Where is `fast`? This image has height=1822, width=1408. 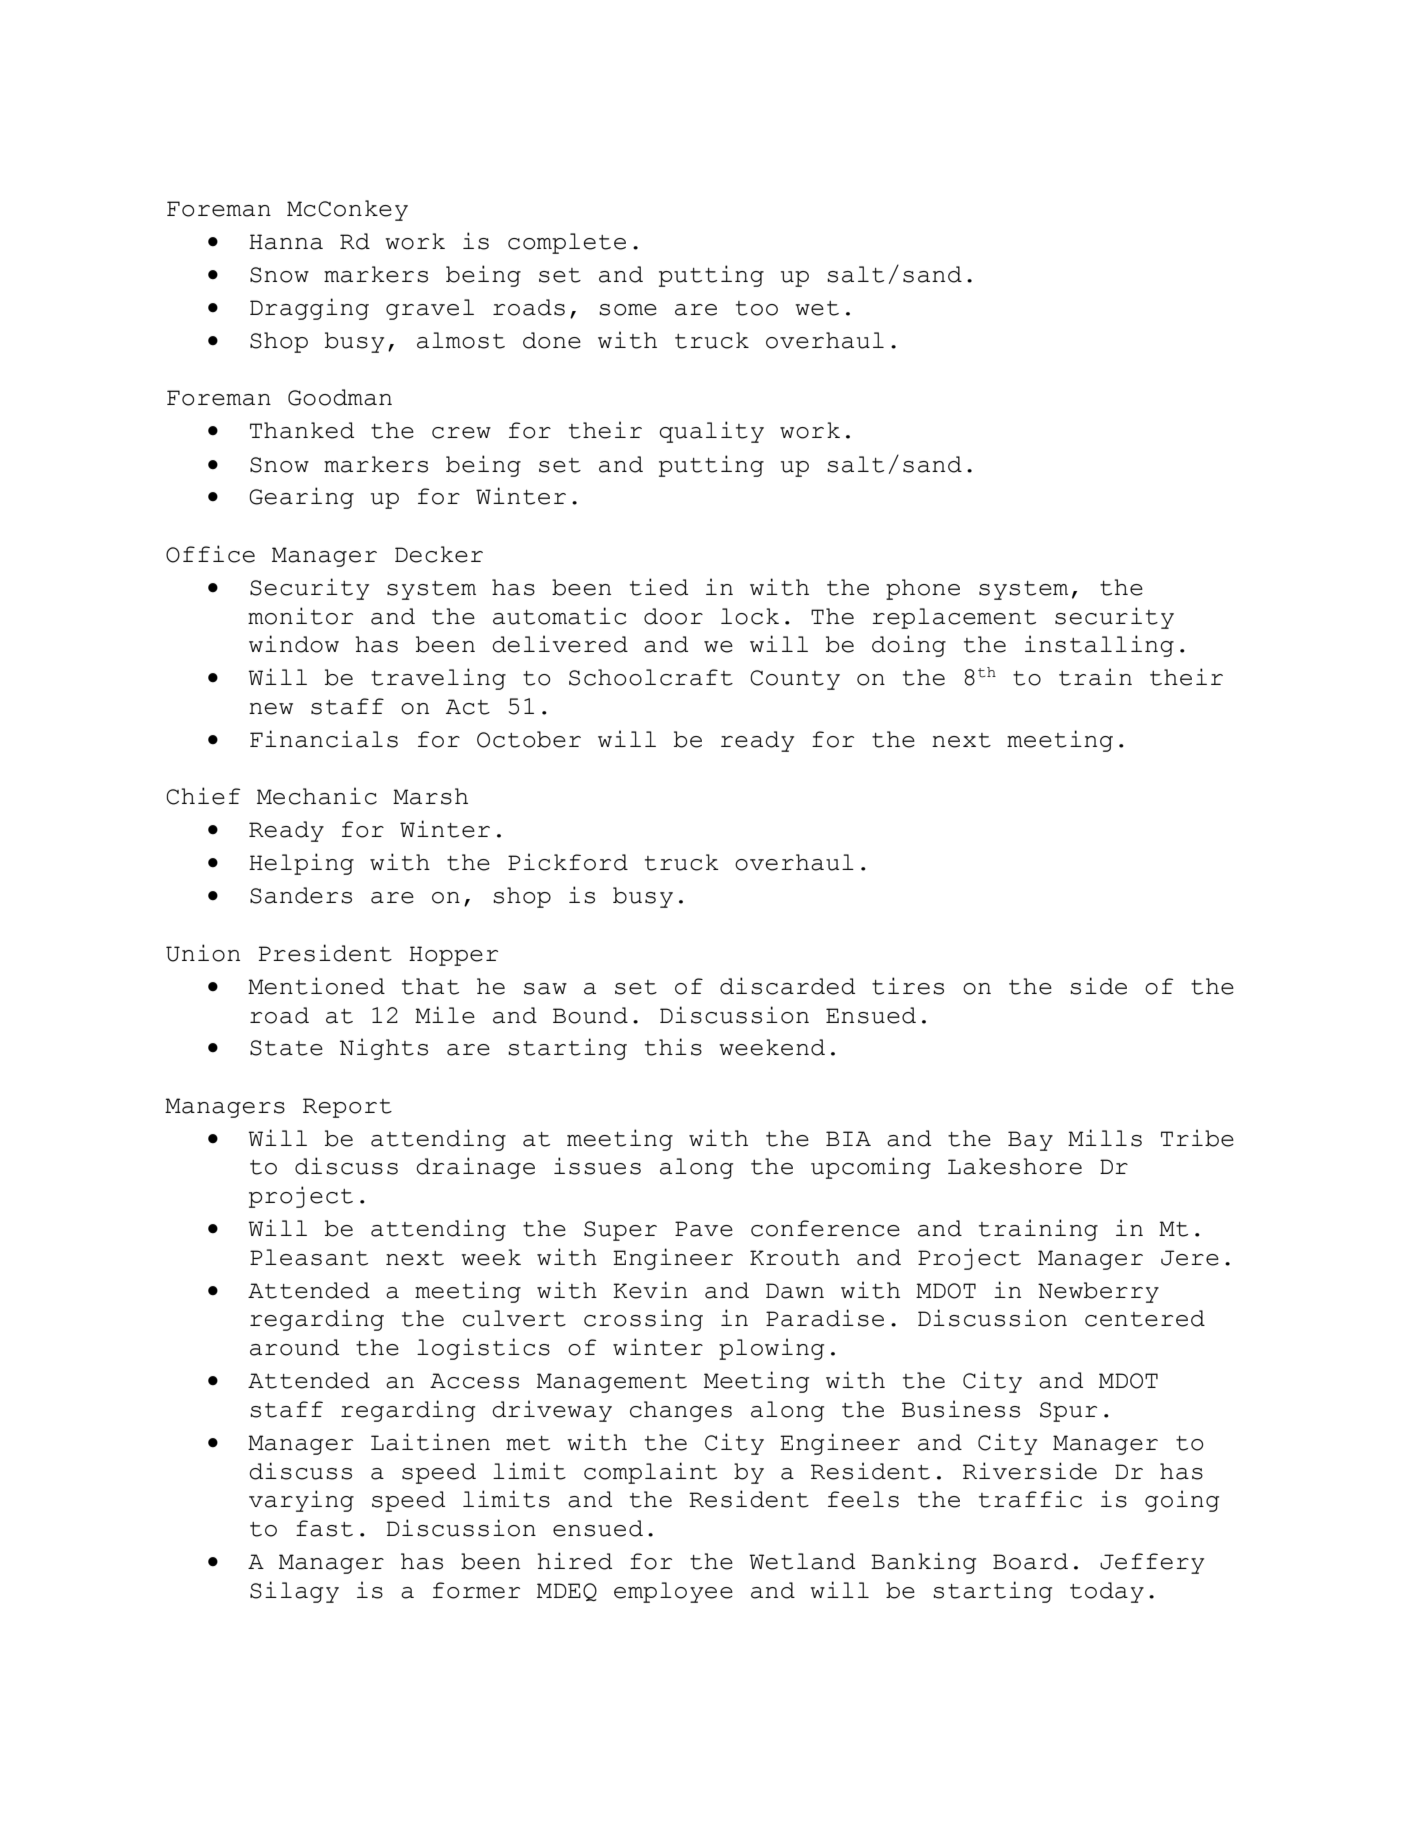 fast is located at coordinates (324, 1528).
